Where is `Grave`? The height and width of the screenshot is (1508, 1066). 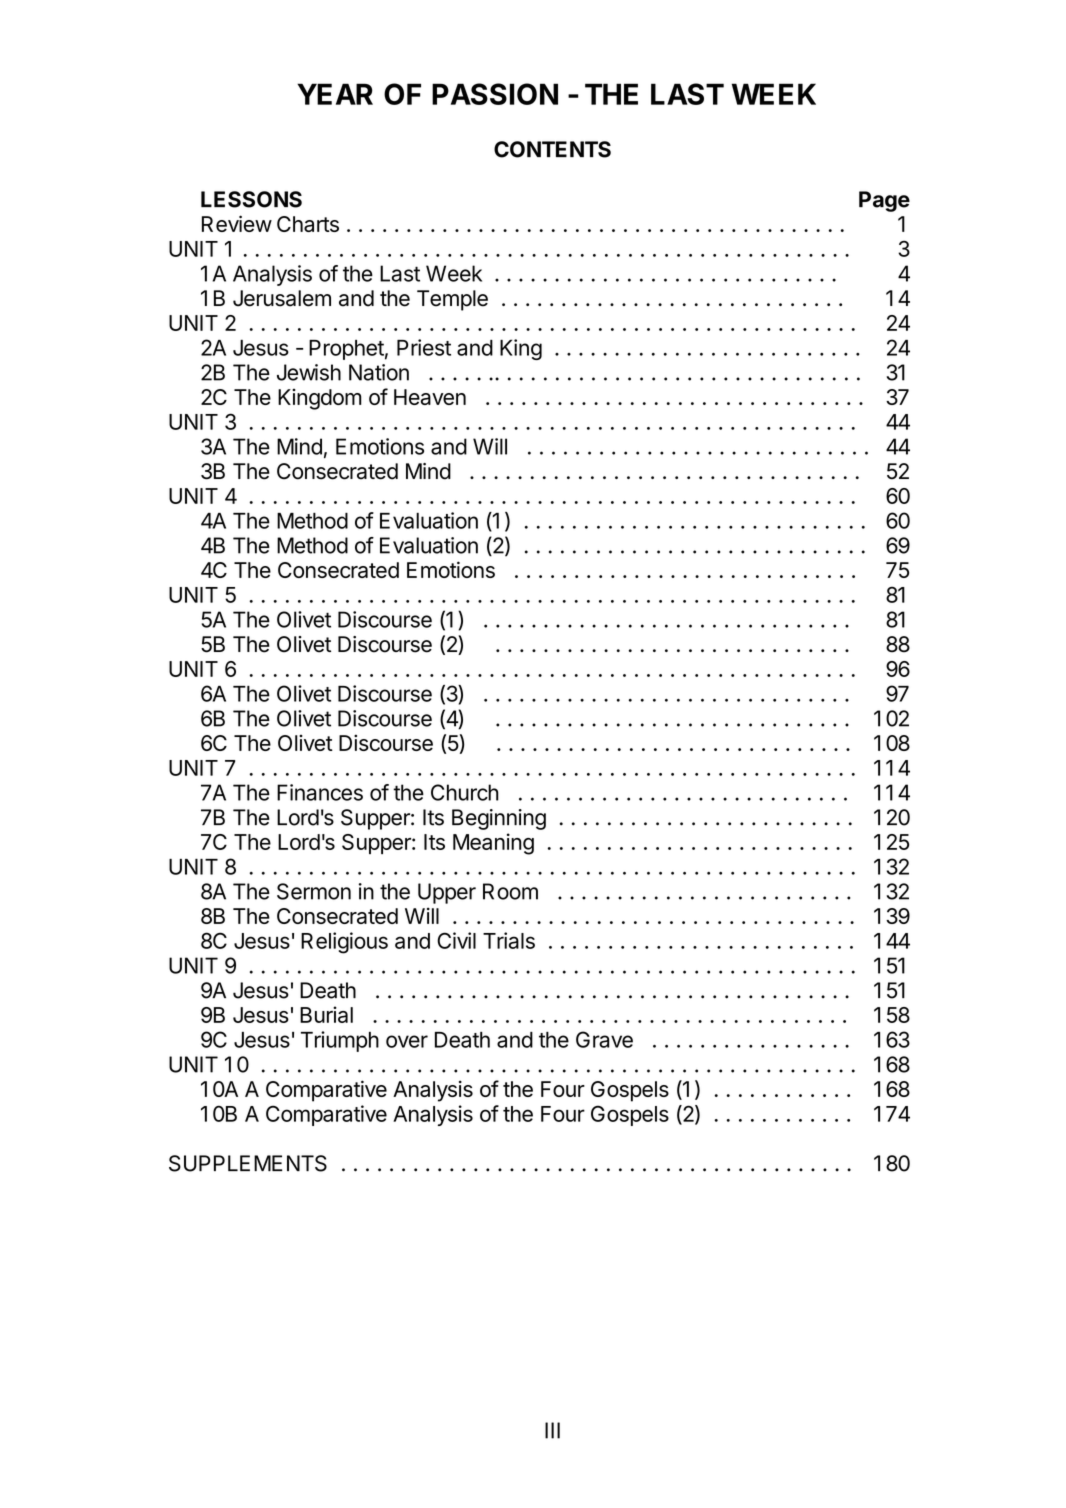
Grave is located at coordinates (604, 1039).
